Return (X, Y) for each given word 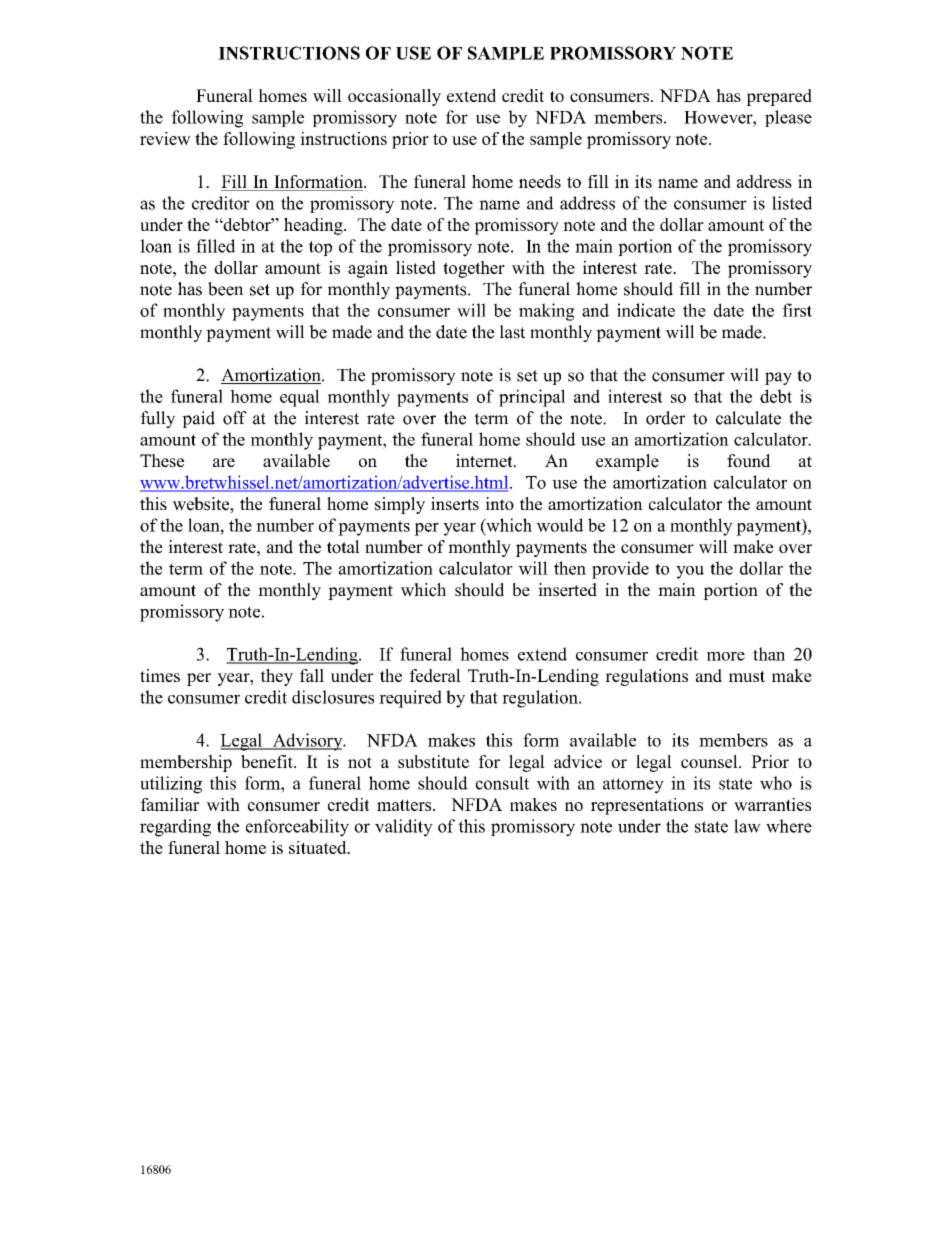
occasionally (394, 97)
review (165, 138)
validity (404, 828)
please (788, 118)
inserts (455, 504)
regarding (175, 828)
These (162, 461)
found (749, 461)
